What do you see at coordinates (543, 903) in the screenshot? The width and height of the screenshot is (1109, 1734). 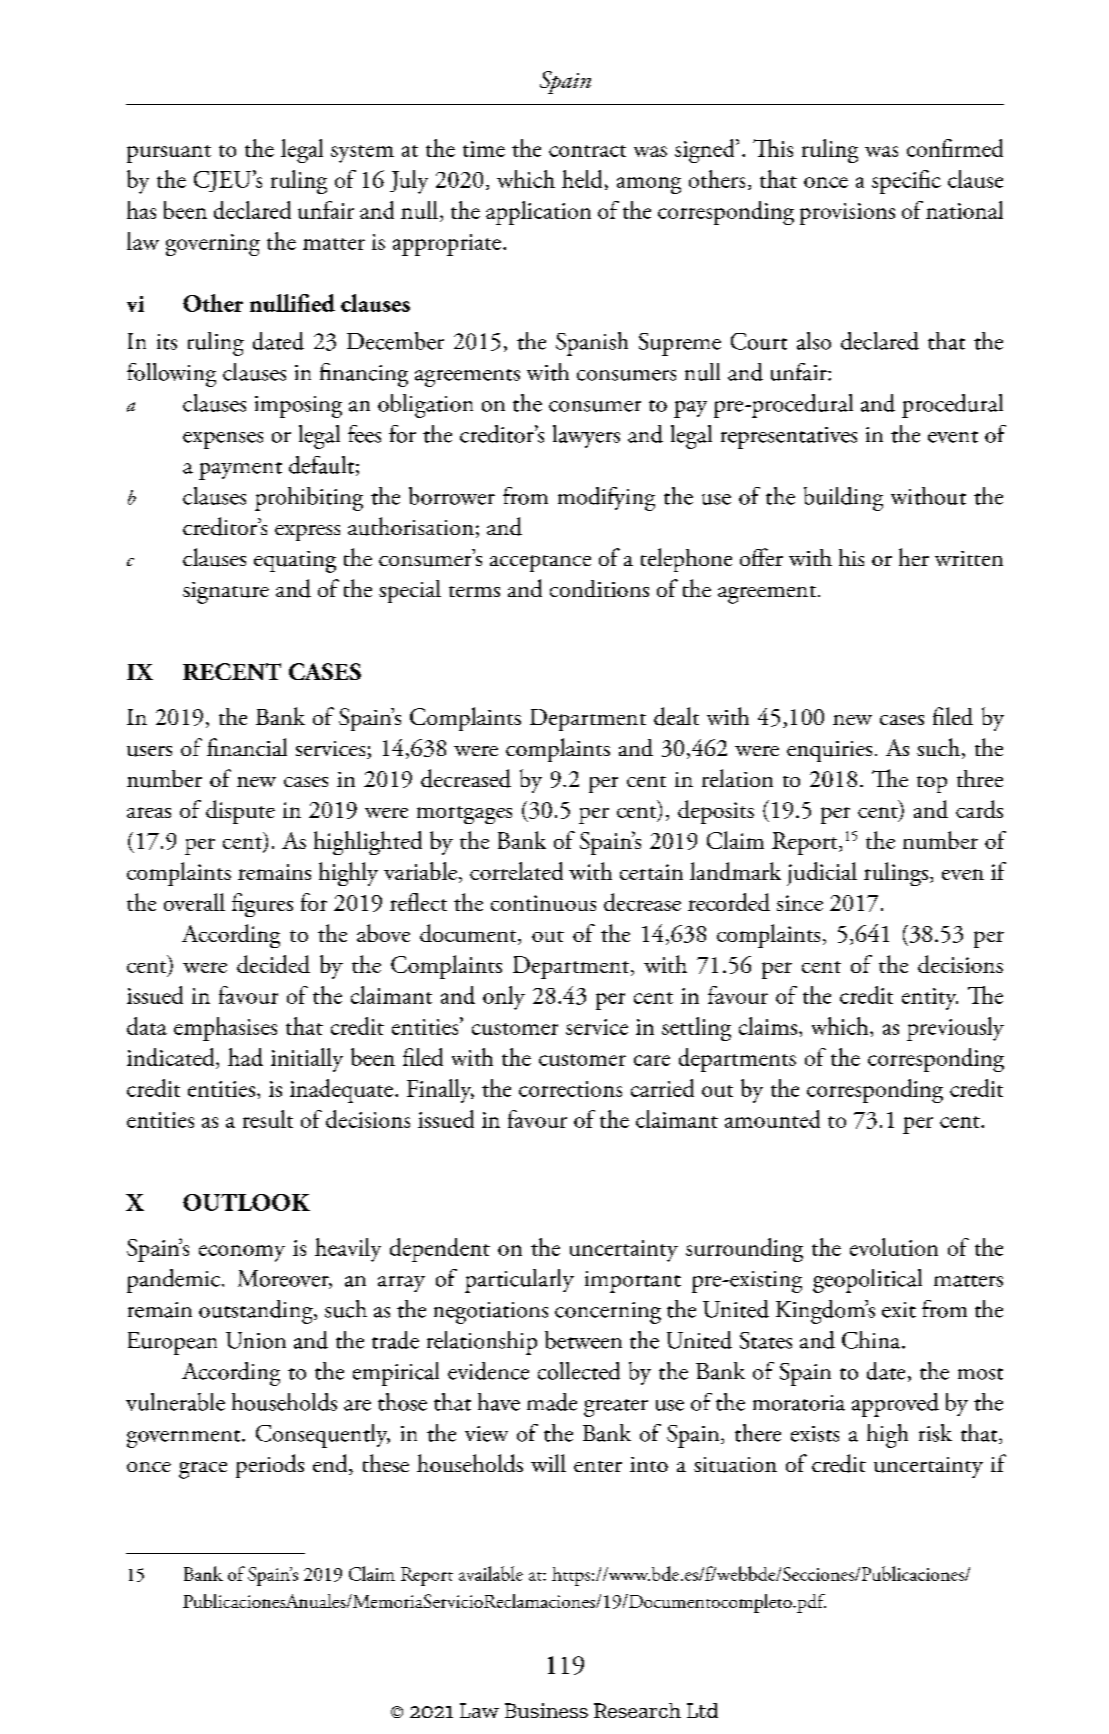 I see `continuous` at bounding box center [543, 903].
